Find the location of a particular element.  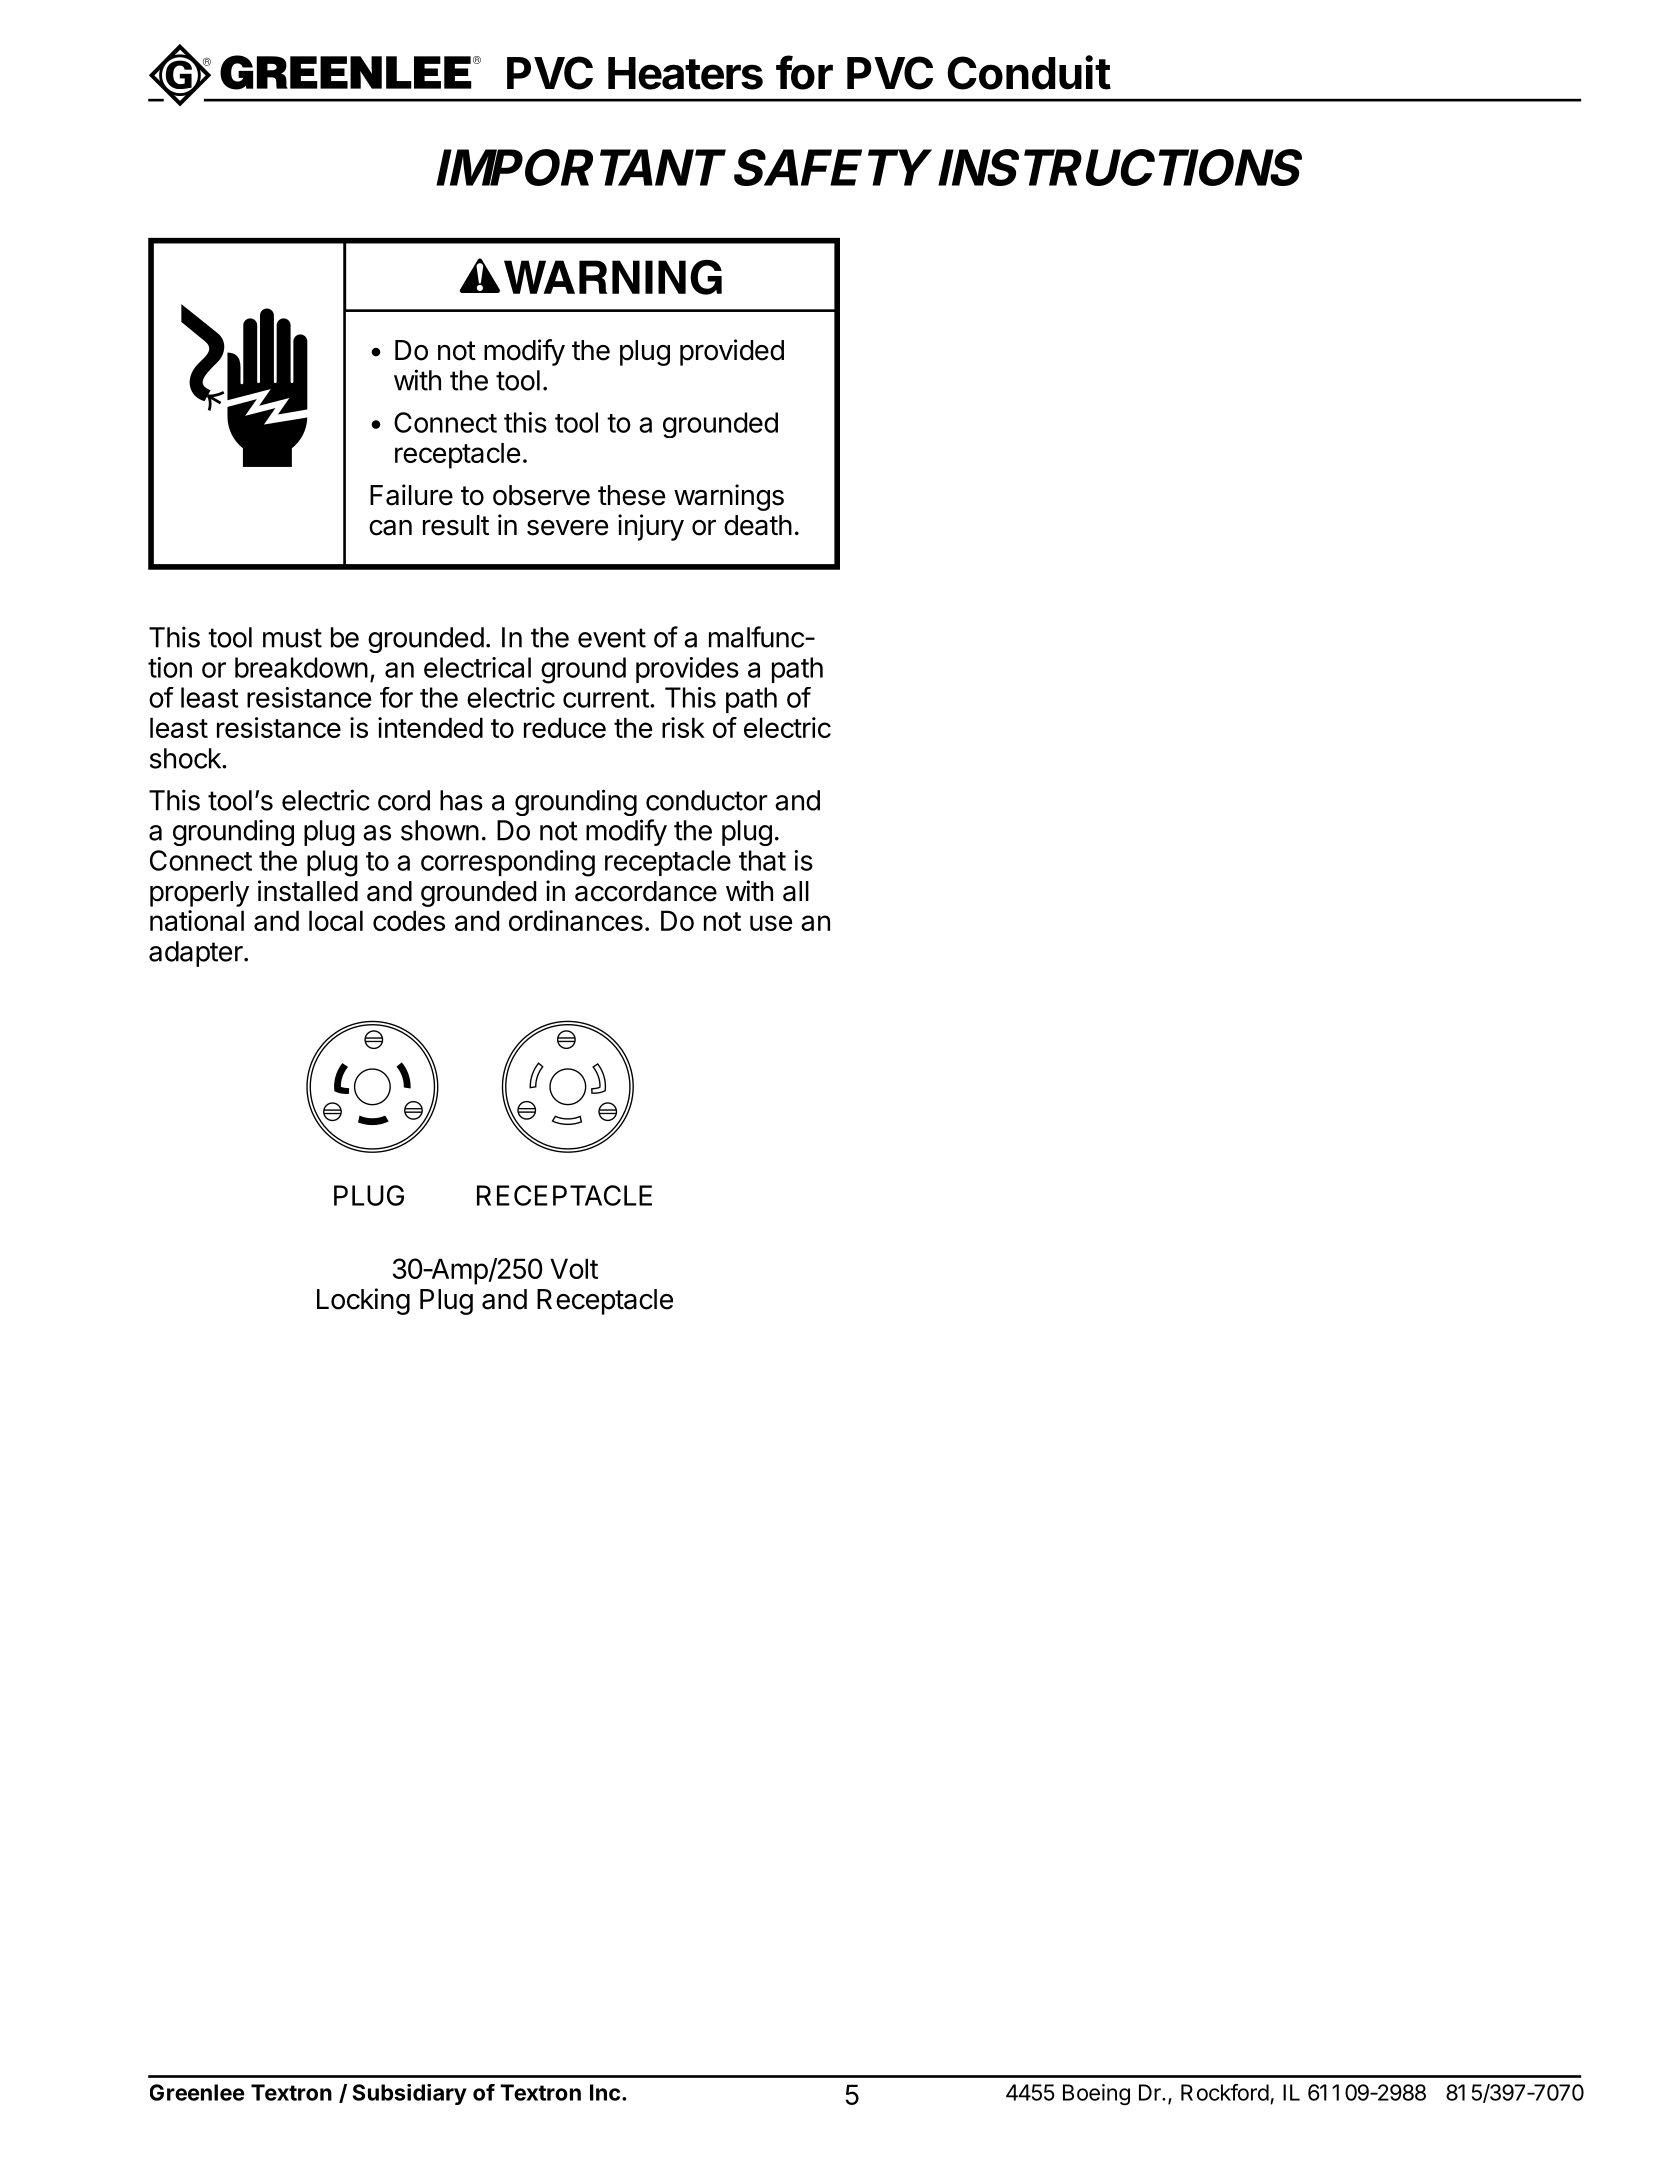

conductor is located at coordinates (707, 800).
